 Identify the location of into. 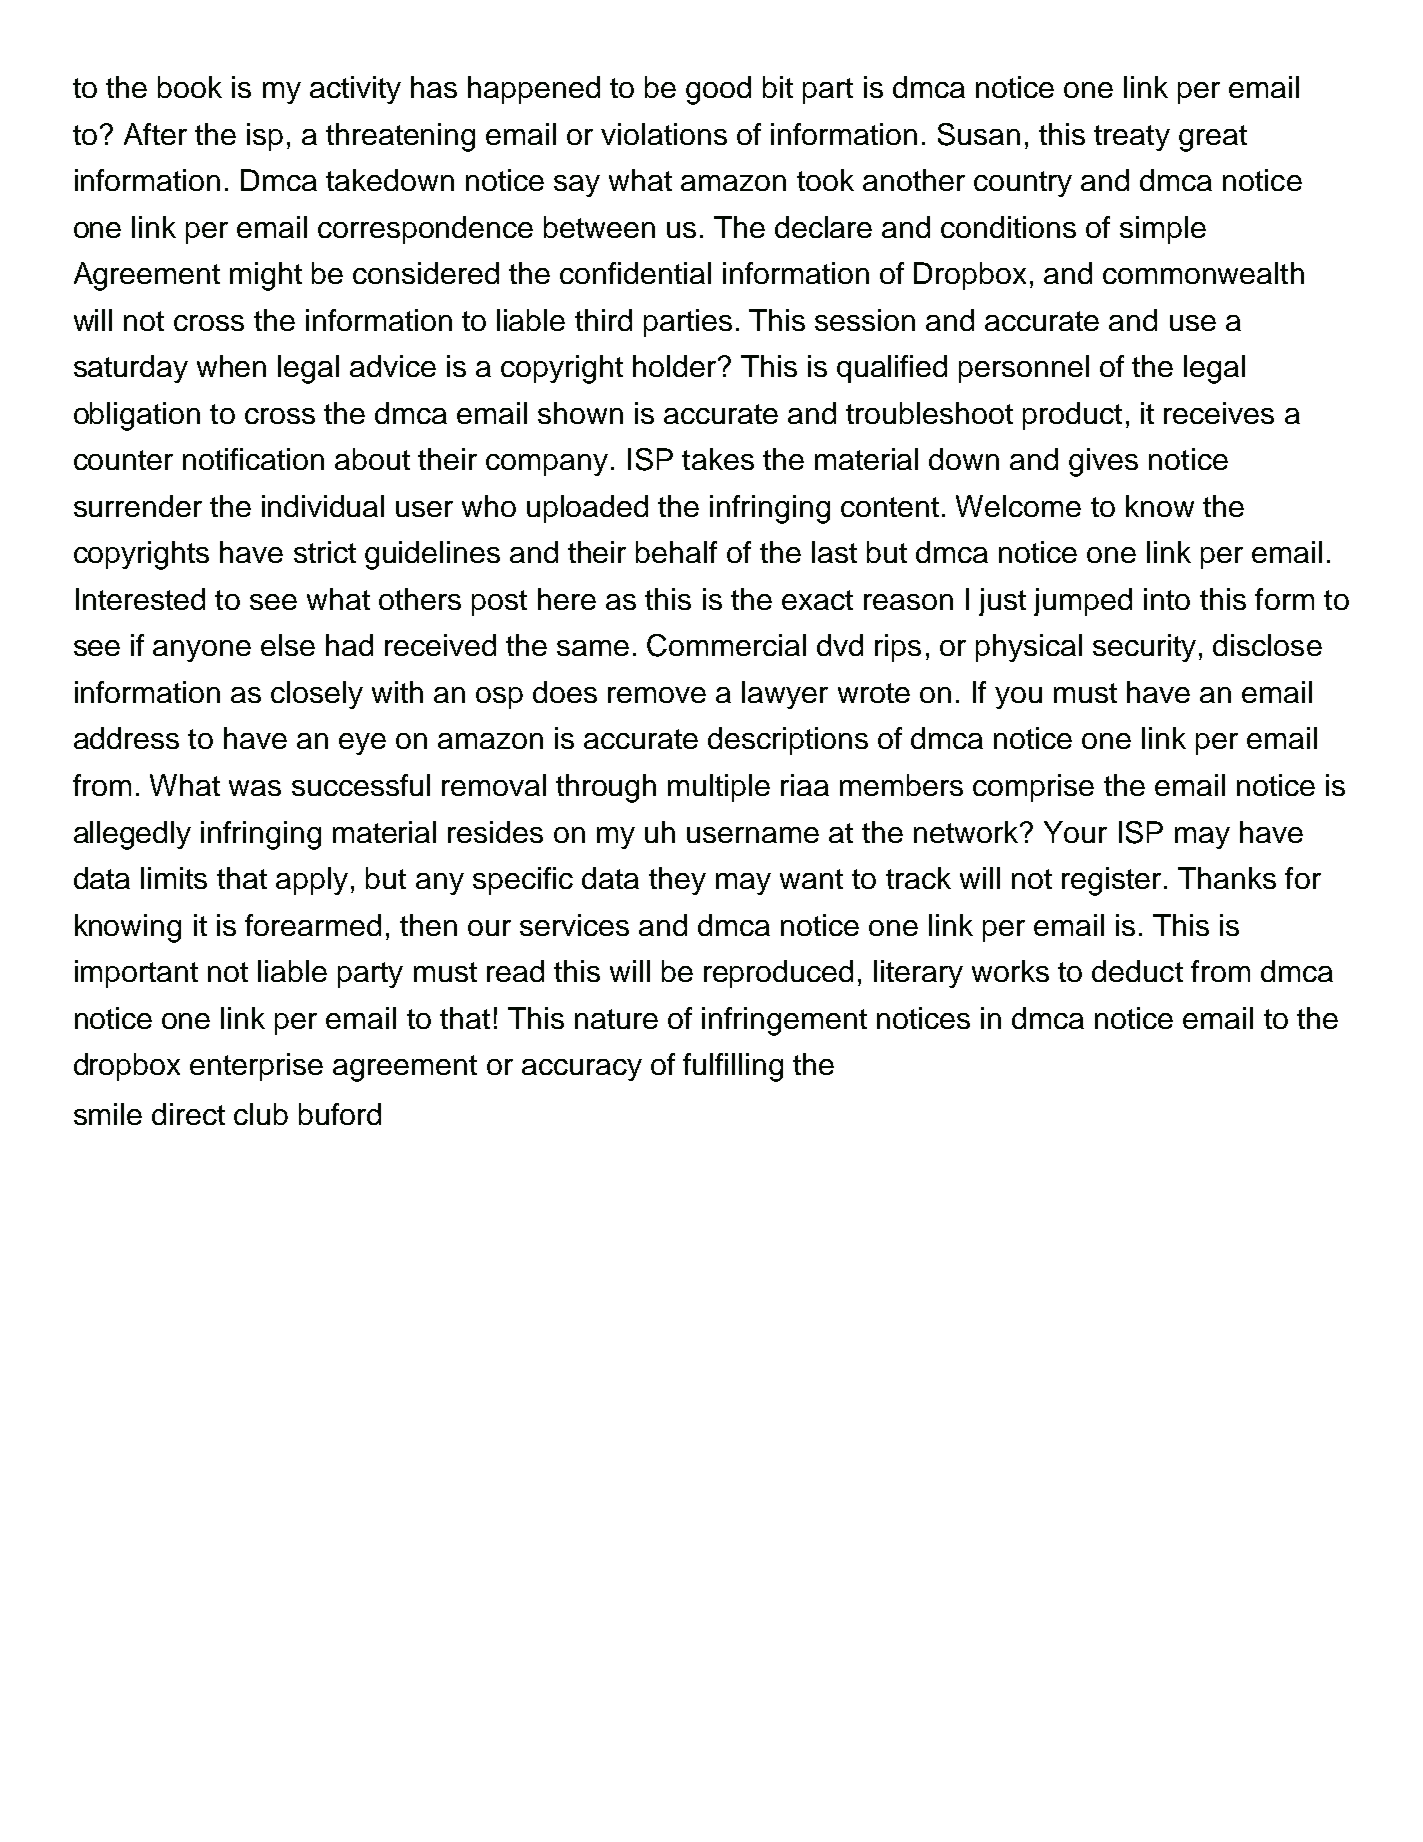
(1167, 599).
